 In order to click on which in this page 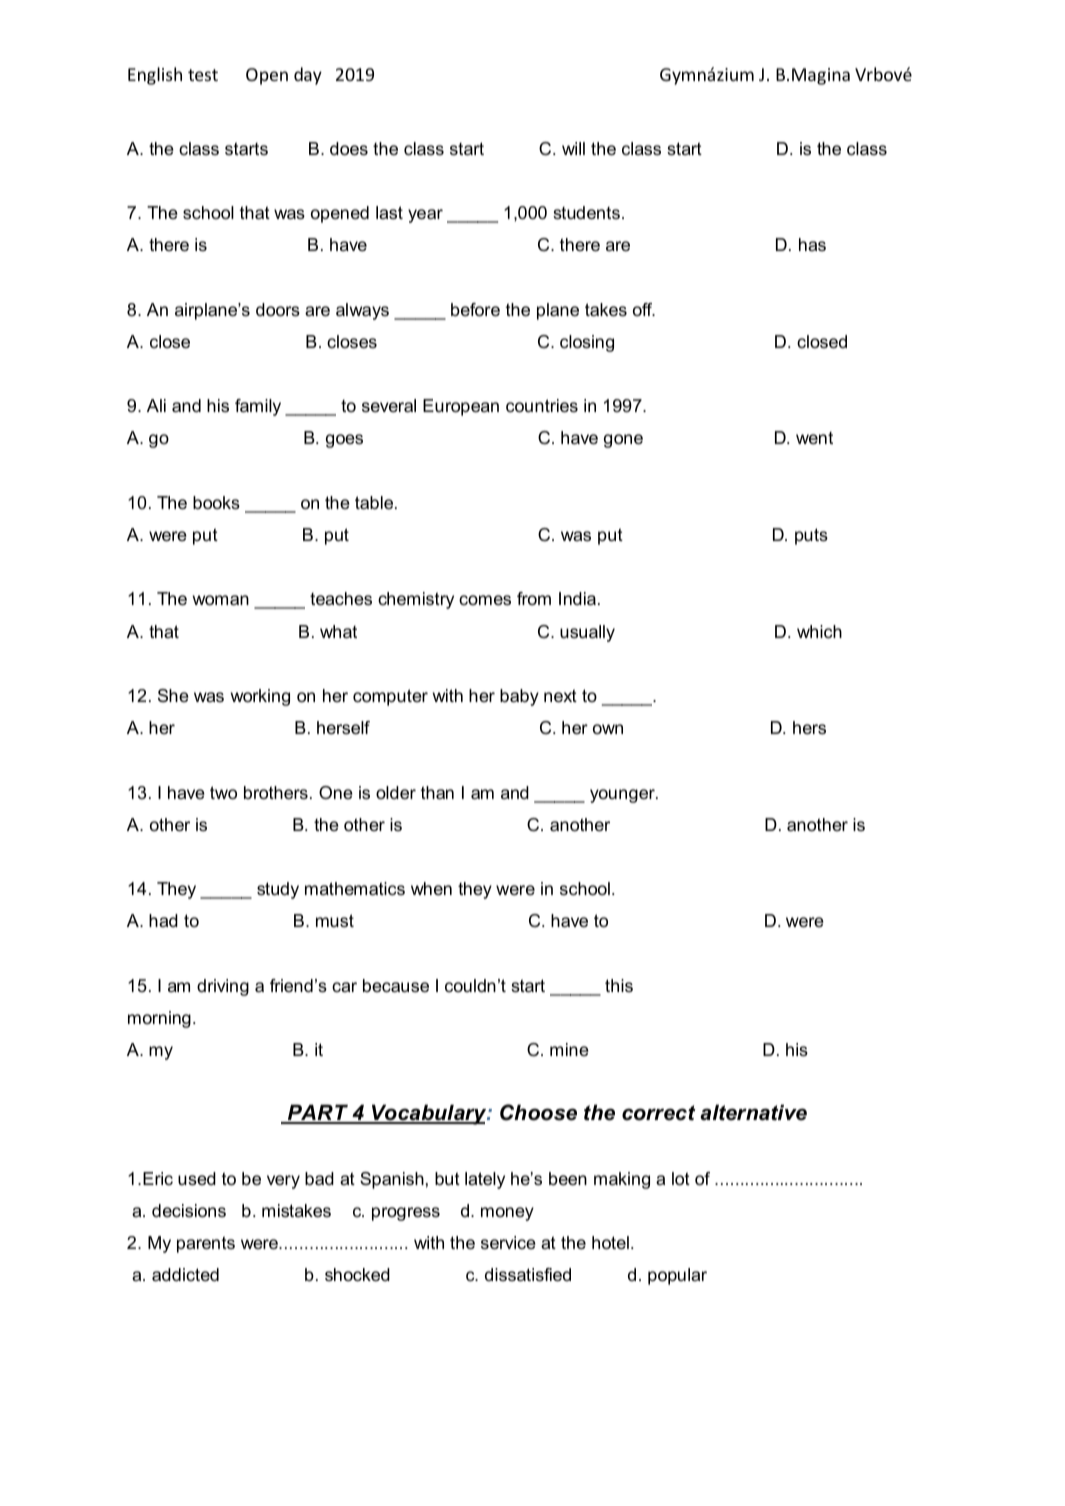, I will do `click(819, 631)`.
